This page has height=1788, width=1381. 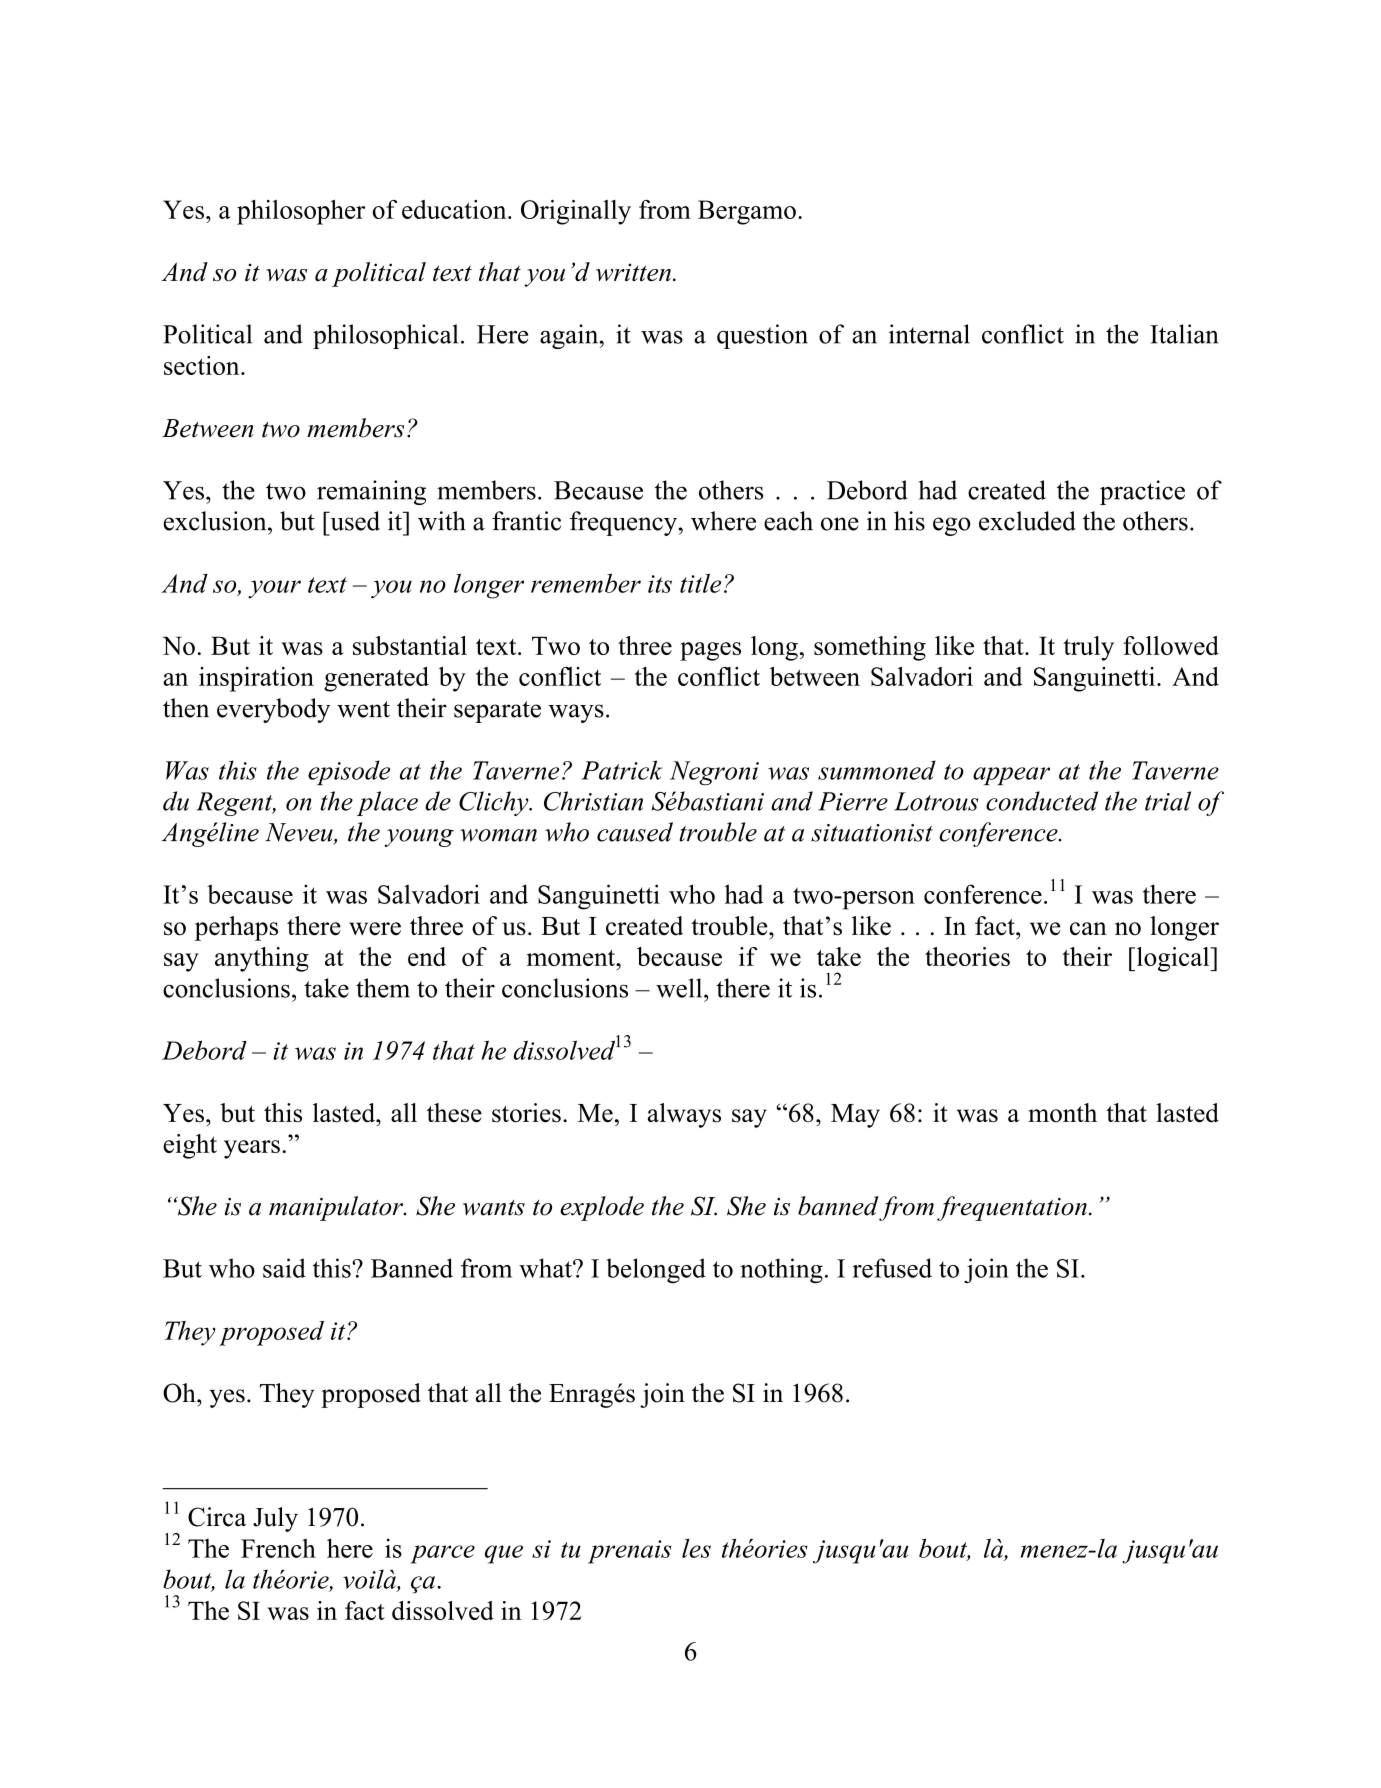 What do you see at coordinates (1062, 1113) in the page?
I see `month` at bounding box center [1062, 1113].
